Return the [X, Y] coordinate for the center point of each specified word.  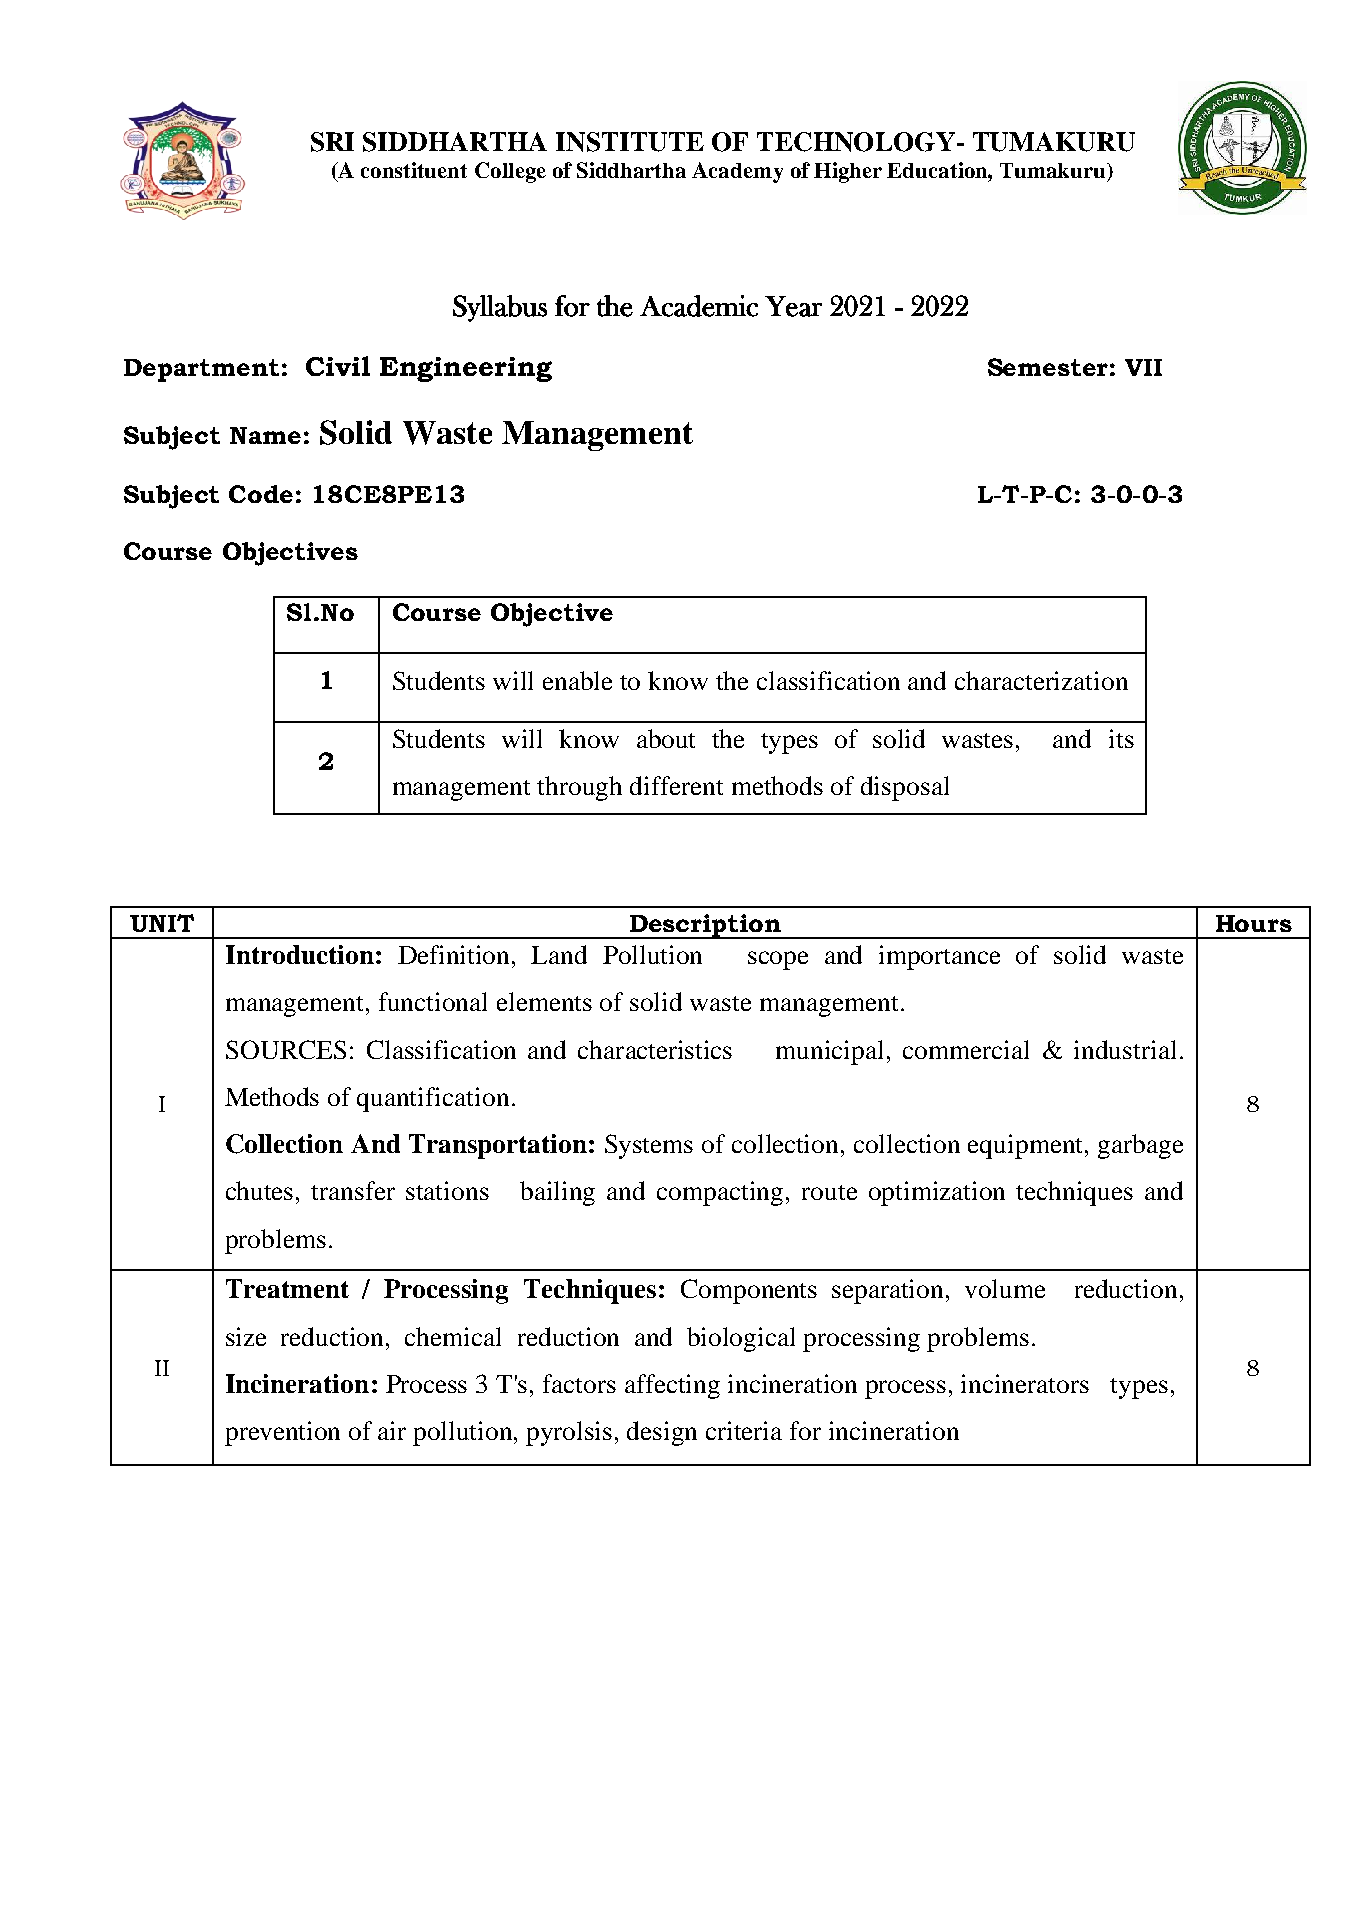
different [676, 785]
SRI [332, 142]
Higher [848, 172]
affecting [672, 1386]
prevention [282, 1433]
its [1121, 738]
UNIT [162, 923]
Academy [737, 172]
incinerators [1025, 1383]
